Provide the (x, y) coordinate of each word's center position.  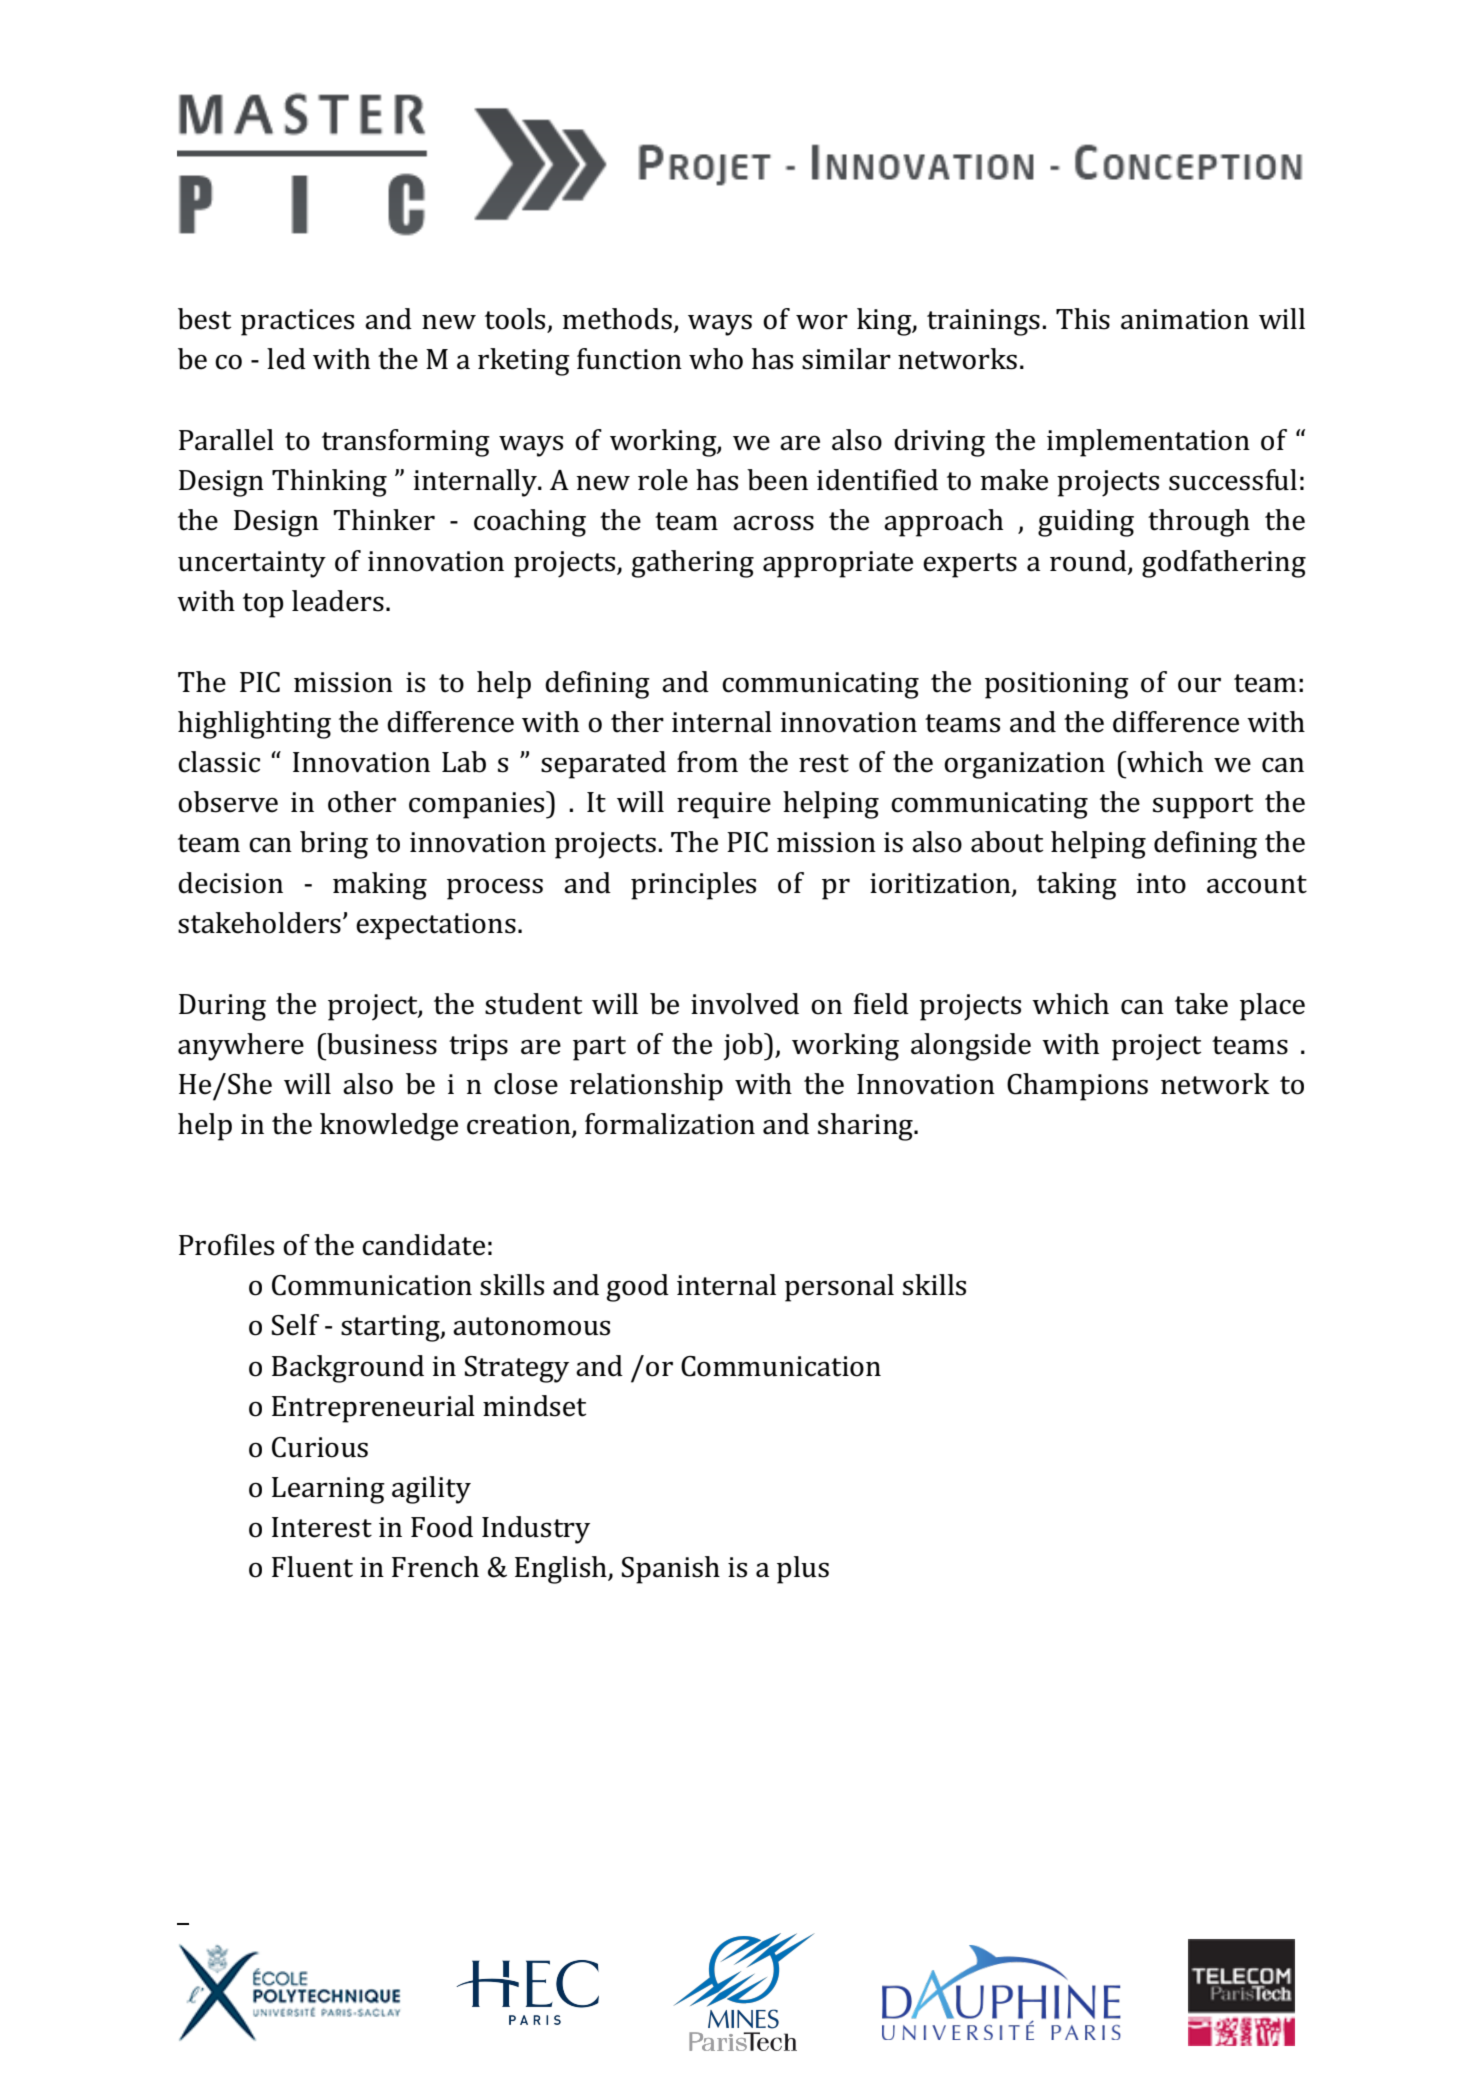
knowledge (389, 1127)
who (716, 359)
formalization (670, 1124)
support (1203, 806)
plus (803, 1570)
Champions (1077, 1087)
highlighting (254, 725)
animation (1185, 319)
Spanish (671, 1570)
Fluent (312, 1567)
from (707, 762)
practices (297, 322)
